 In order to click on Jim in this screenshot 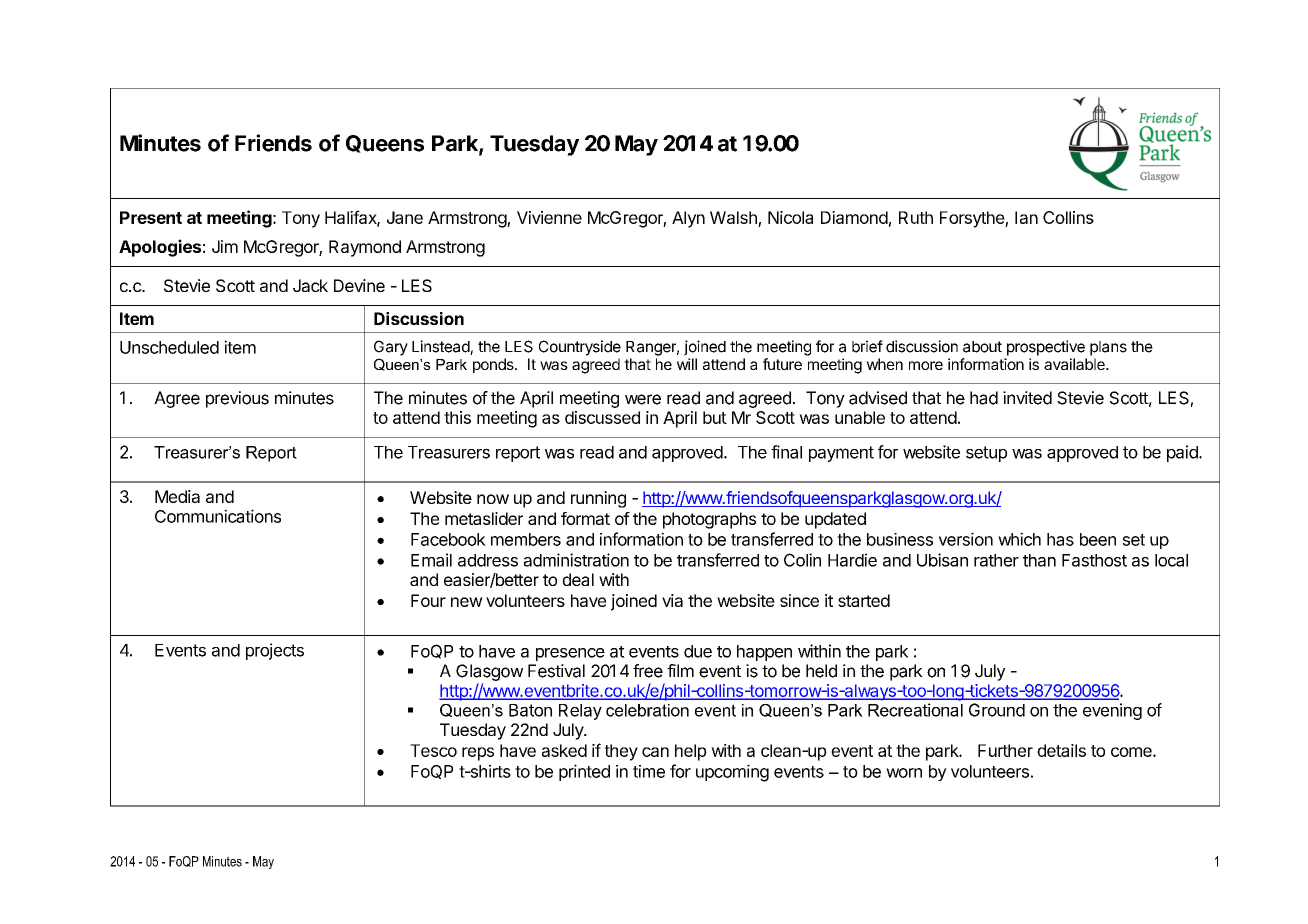, I will do `click(225, 246)`.
